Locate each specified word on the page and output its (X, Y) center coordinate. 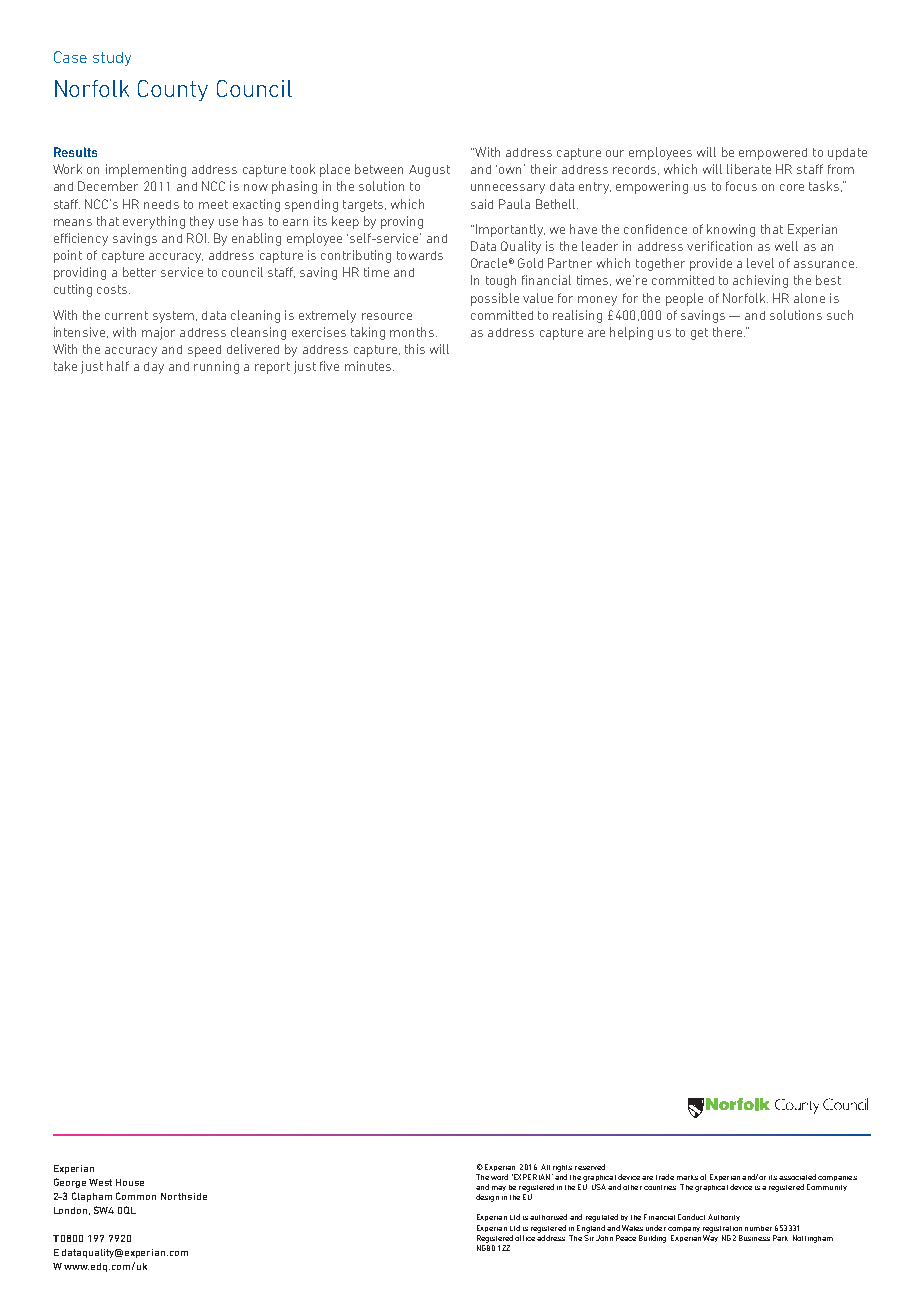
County (173, 90)
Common (136, 1196)
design (487, 1198)
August (429, 171)
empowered (773, 154)
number (758, 1228)
